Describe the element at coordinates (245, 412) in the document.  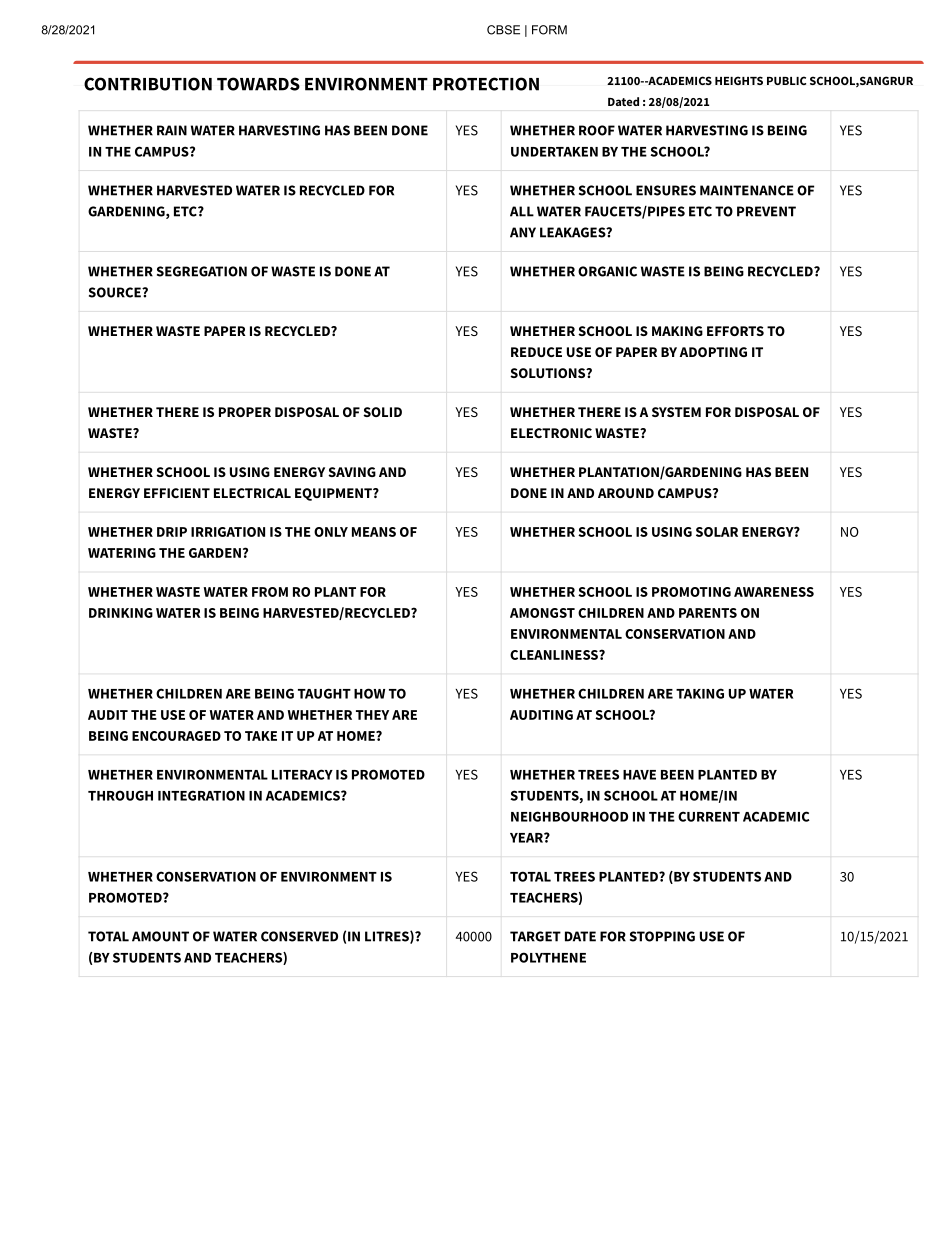
I see `PROPER` at that location.
